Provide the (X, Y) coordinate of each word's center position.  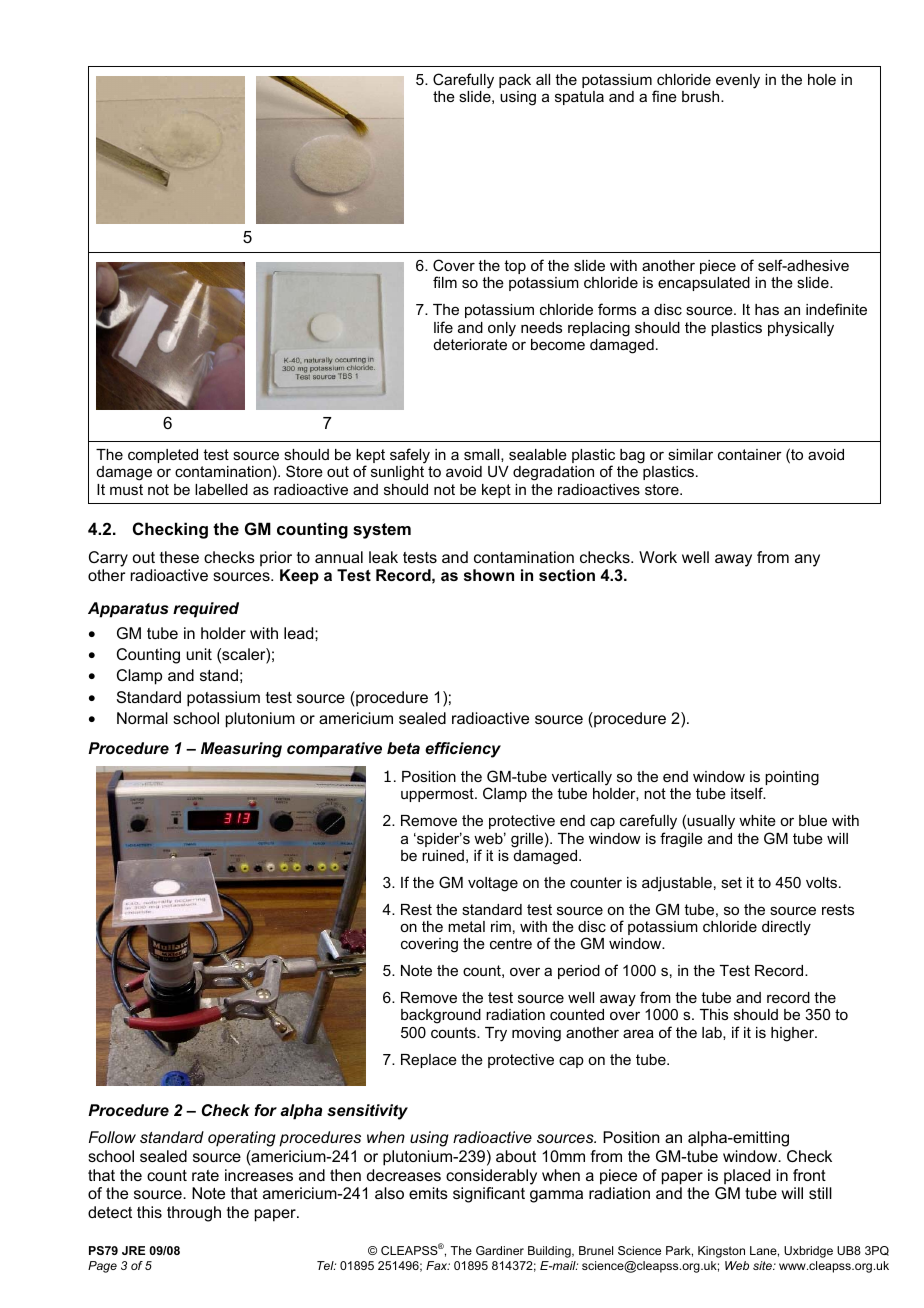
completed (163, 456)
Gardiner (500, 1250)
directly (786, 928)
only (502, 329)
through (194, 1214)
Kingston (721, 1252)
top (515, 267)
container (750, 454)
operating (242, 1139)
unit (199, 654)
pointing (792, 778)
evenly (738, 81)
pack (515, 81)
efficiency (463, 750)
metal (466, 926)
